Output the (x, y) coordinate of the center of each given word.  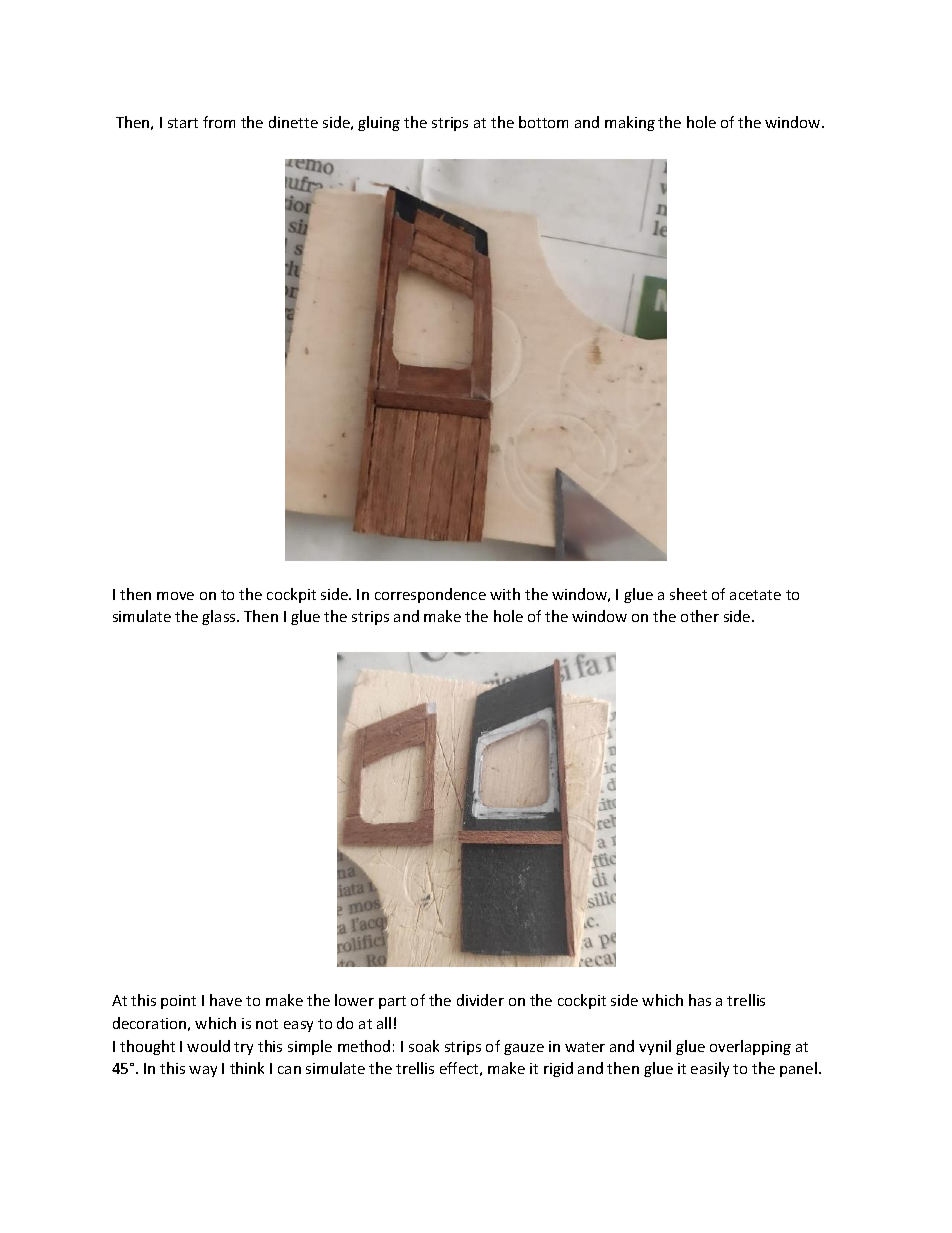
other (700, 616)
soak (424, 1046)
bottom (543, 122)
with (505, 594)
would (208, 1046)
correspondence (430, 595)
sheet (688, 594)
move (175, 596)
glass (220, 617)
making (630, 123)
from (219, 122)
